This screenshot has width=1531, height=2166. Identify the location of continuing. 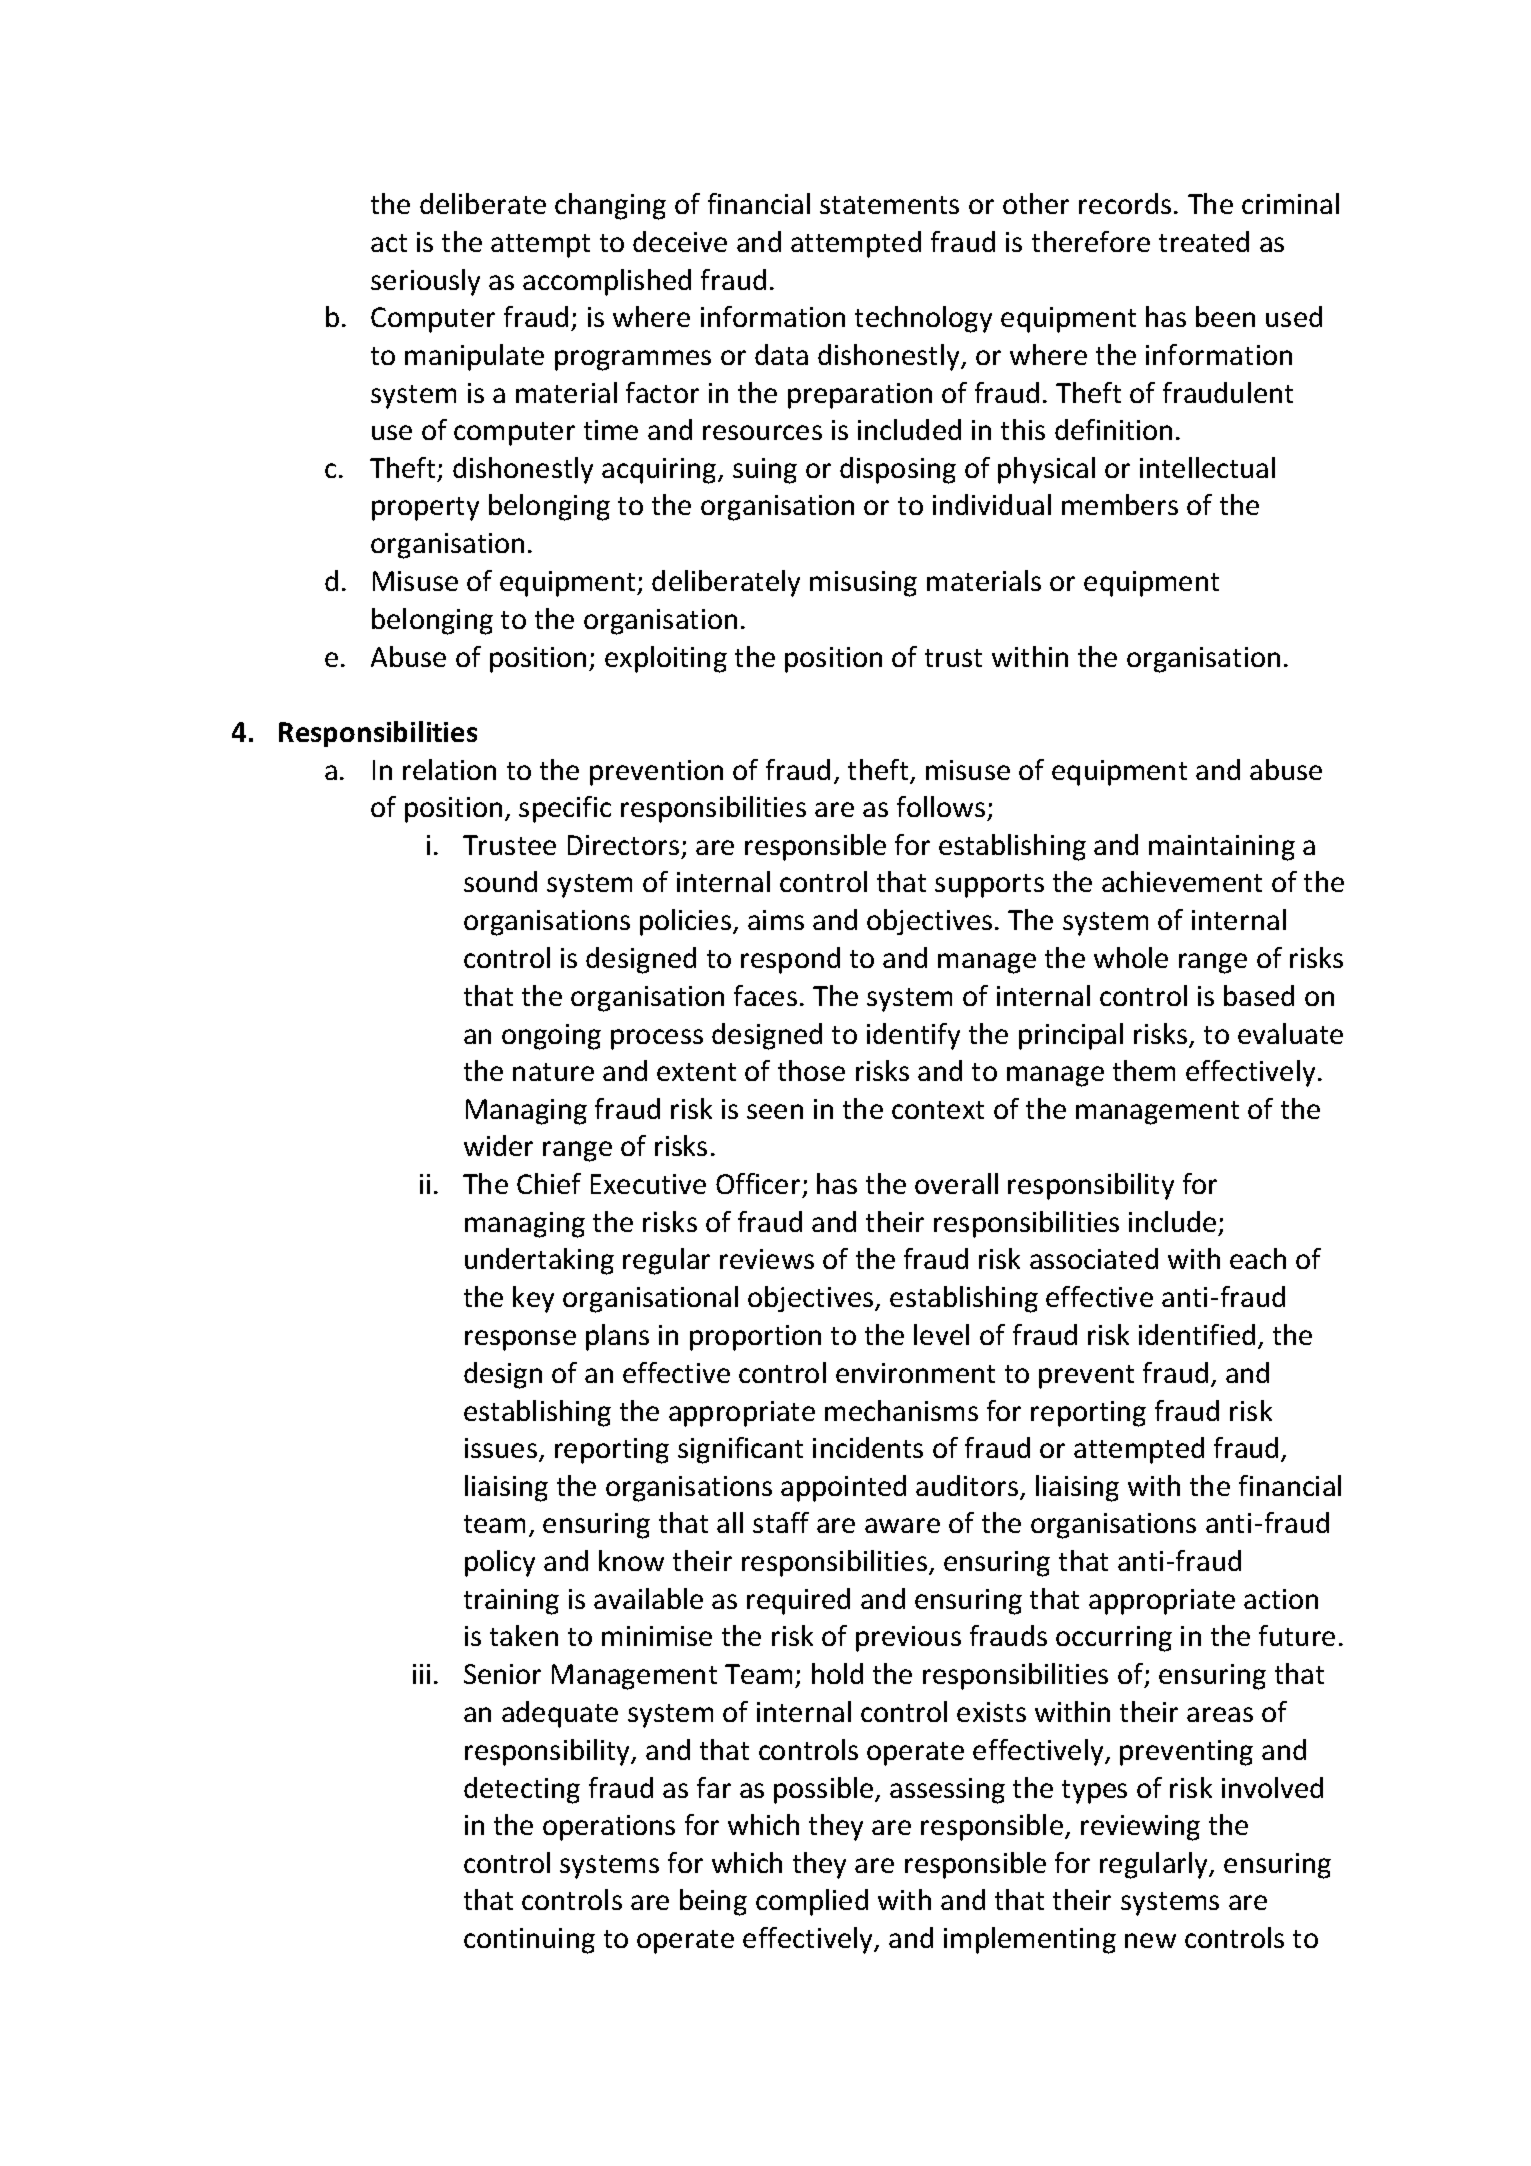
(529, 1941).
